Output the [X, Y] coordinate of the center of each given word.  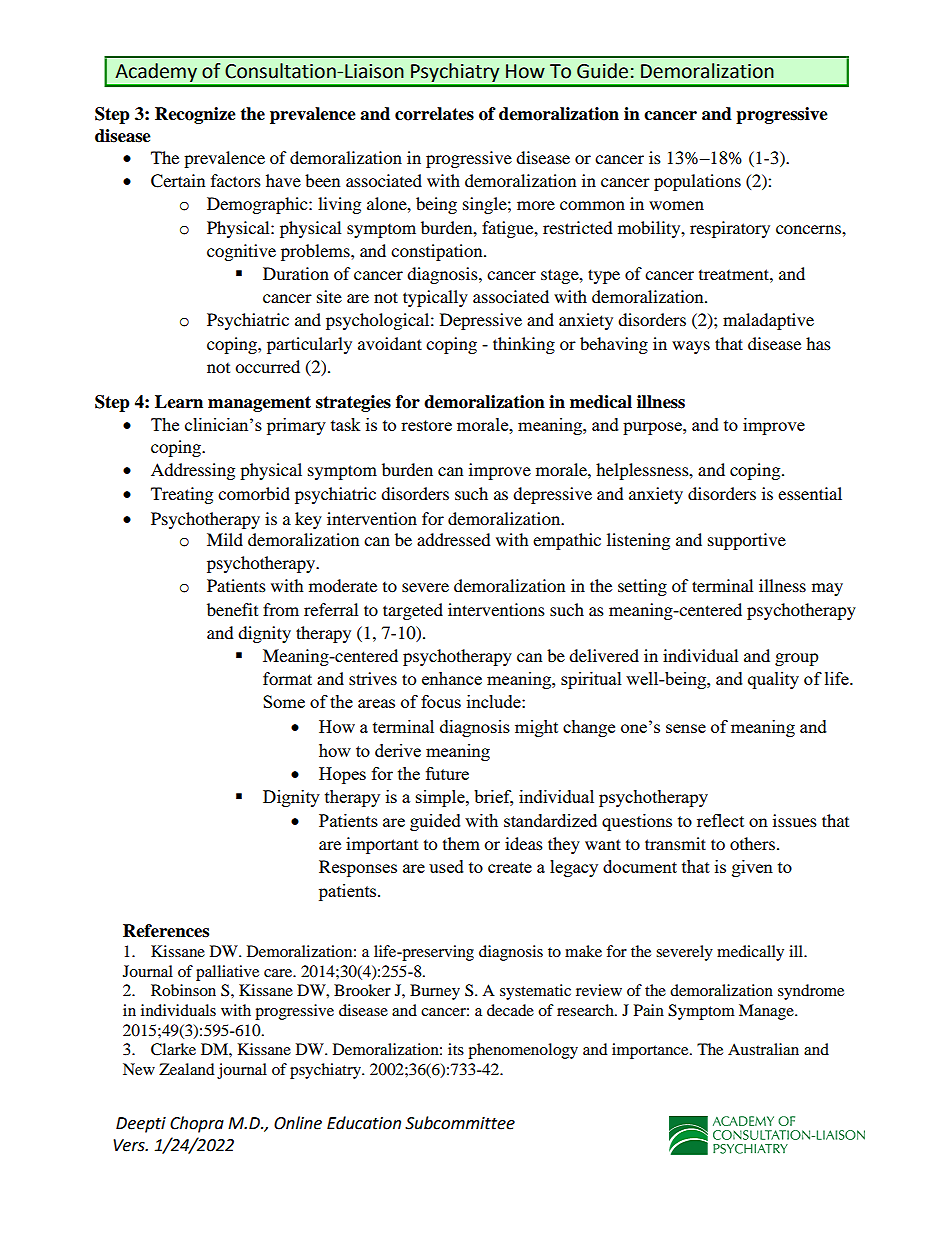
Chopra [197, 1124]
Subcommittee [460, 1123]
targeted [413, 611]
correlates [434, 114]
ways [691, 347]
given [752, 868]
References [166, 931]
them [461, 843]
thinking [524, 345]
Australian [763, 1049]
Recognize [195, 115]
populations [697, 182]
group [797, 659]
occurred [267, 366]
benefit [232, 609]
